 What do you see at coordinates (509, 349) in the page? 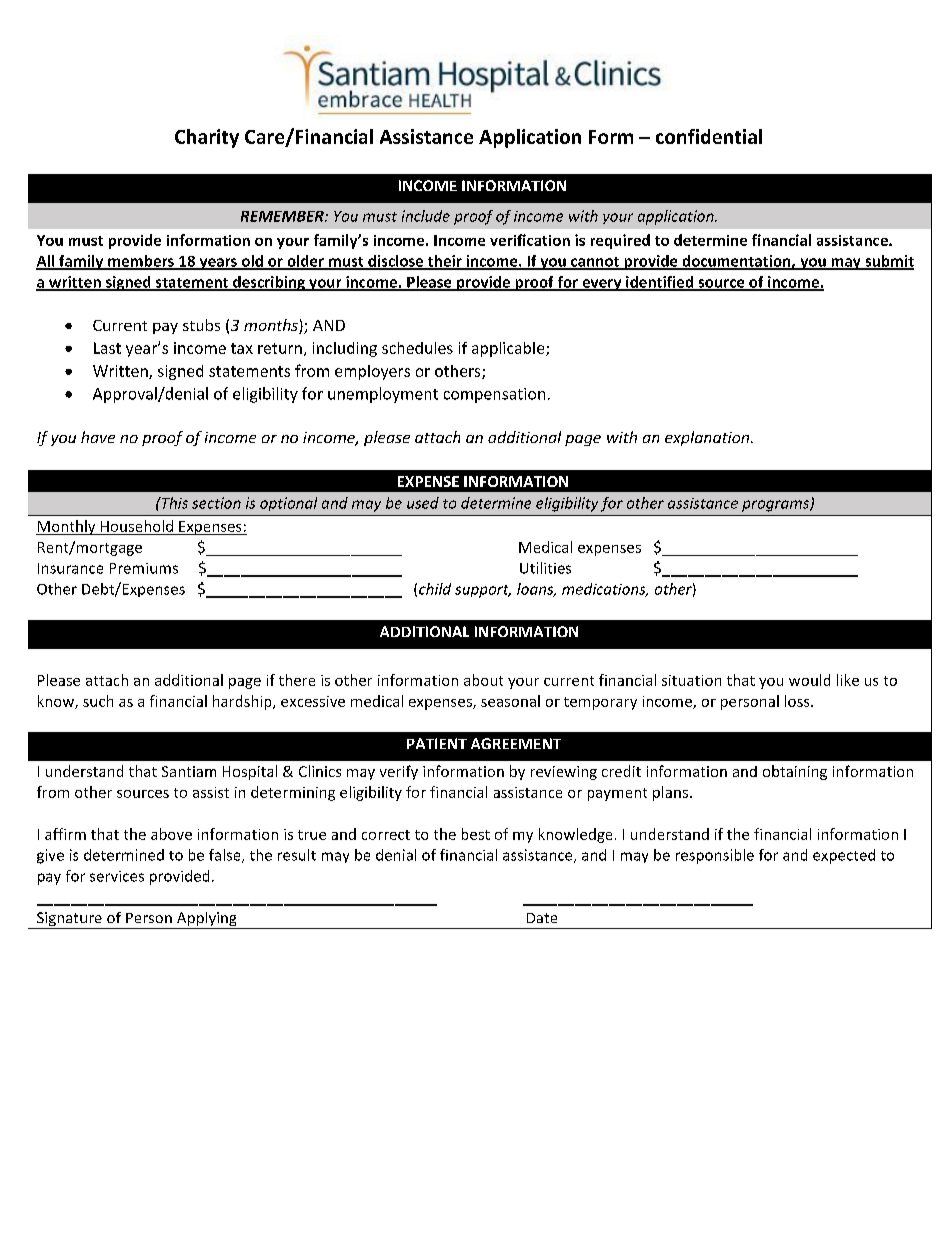
I see `applicable` at bounding box center [509, 349].
